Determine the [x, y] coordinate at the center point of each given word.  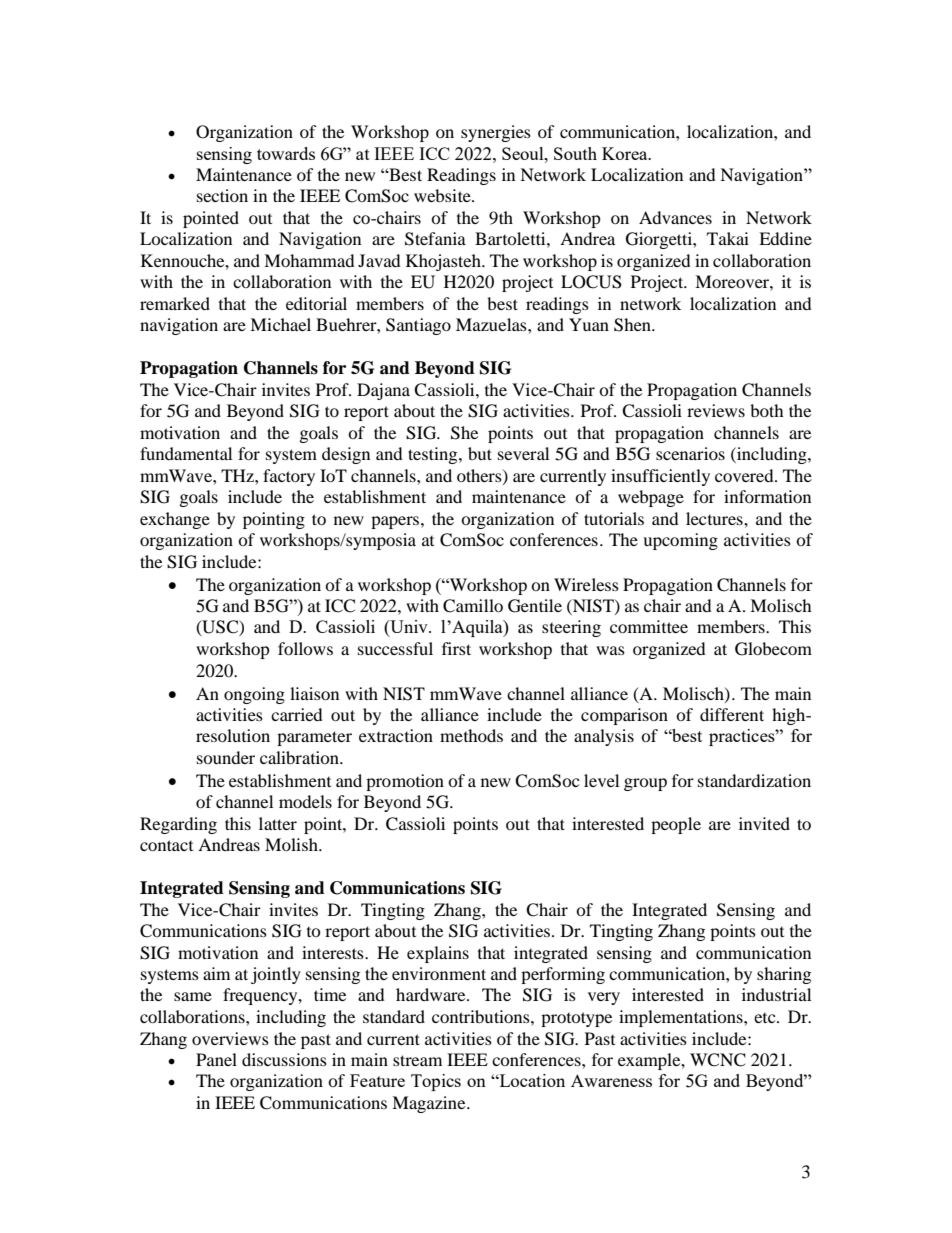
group [645, 784]
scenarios [690, 453]
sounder [226, 757]
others [480, 476]
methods [471, 735]
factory [289, 477]
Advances [675, 217]
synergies [496, 133]
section [222, 195]
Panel [216, 1059]
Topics [436, 1082]
